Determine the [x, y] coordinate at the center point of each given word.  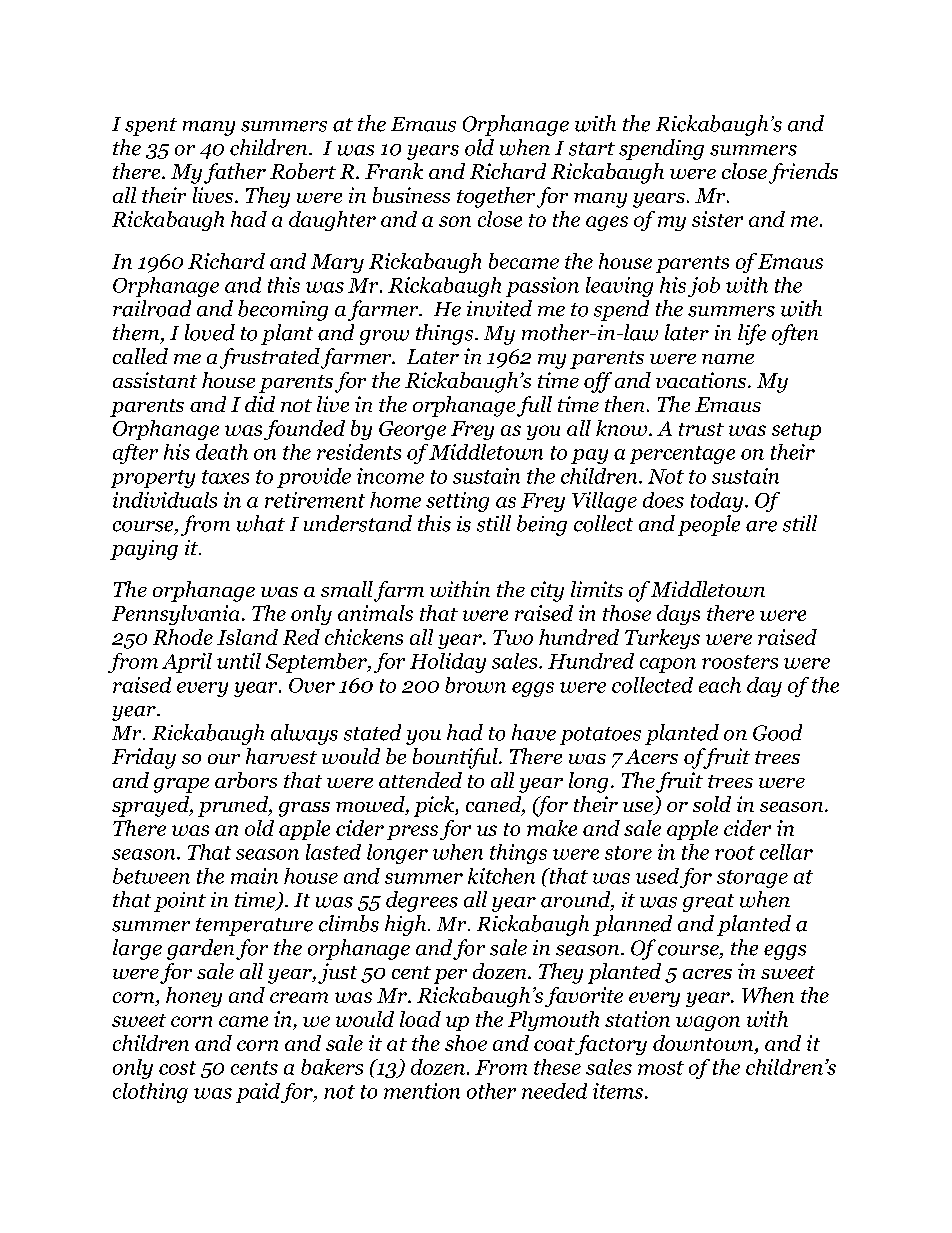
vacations [702, 380]
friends [803, 173]
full [534, 406]
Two [513, 637]
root [735, 853]
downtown [704, 1043]
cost [177, 1068]
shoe [466, 1043]
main [254, 876]
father [235, 173]
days [678, 615]
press [412, 832]
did [260, 404]
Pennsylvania [175, 615]
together [496, 197]
